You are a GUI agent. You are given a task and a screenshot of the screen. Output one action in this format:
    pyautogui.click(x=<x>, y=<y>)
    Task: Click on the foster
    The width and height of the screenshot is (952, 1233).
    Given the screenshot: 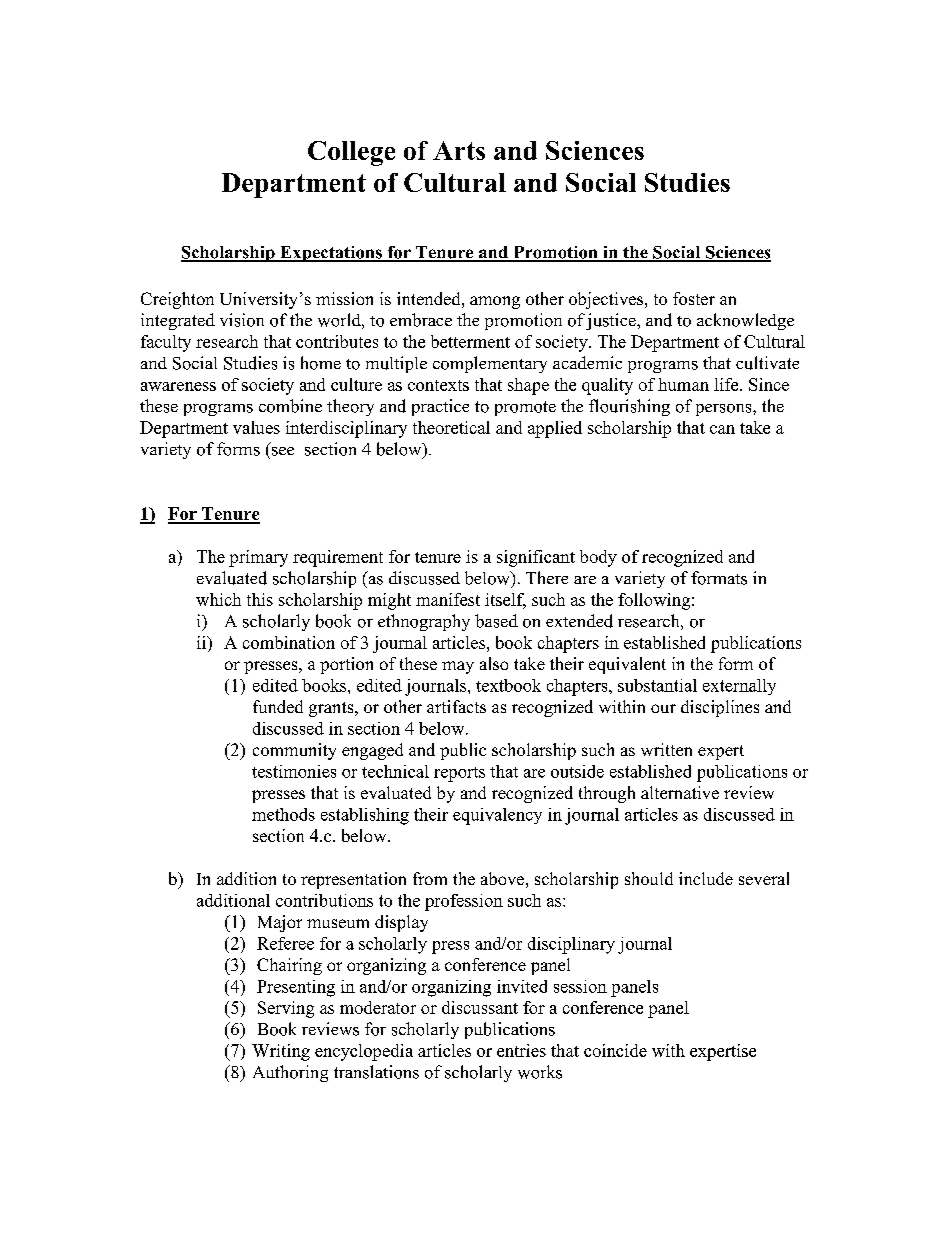 What is the action you would take?
    pyautogui.click(x=694, y=298)
